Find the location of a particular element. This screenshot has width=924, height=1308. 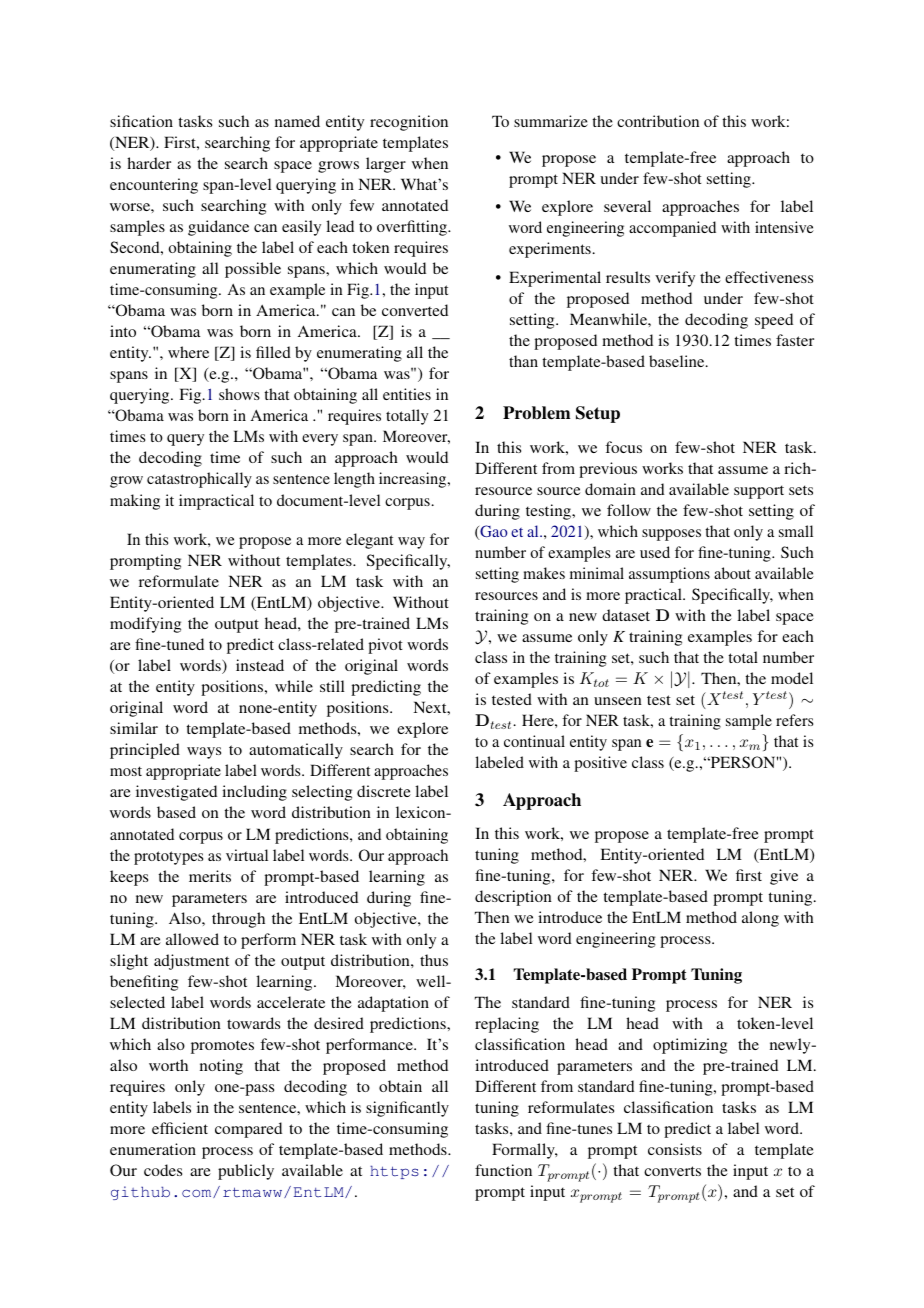

thus is located at coordinates (434, 960).
